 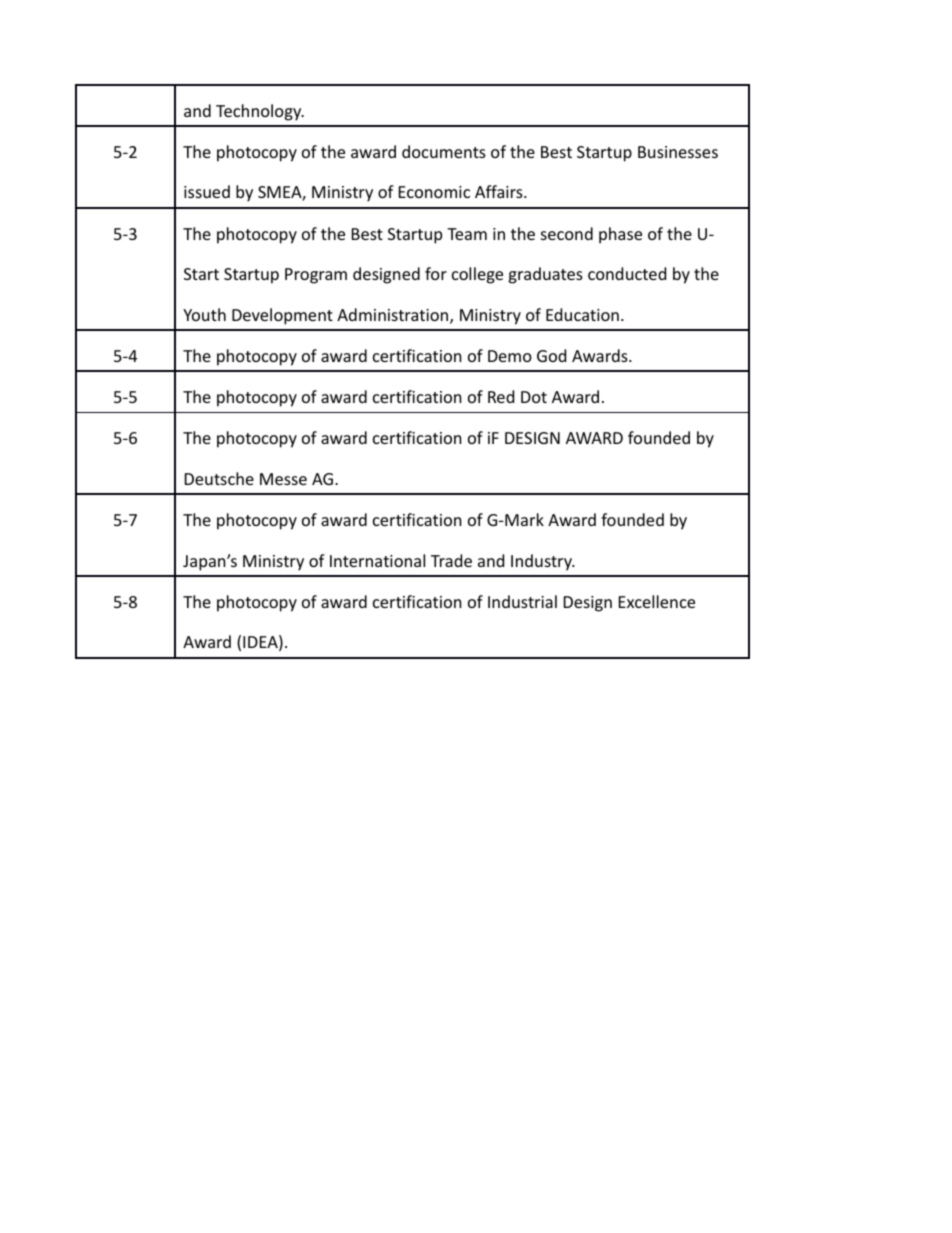 I want to click on Team, so click(x=467, y=234).
